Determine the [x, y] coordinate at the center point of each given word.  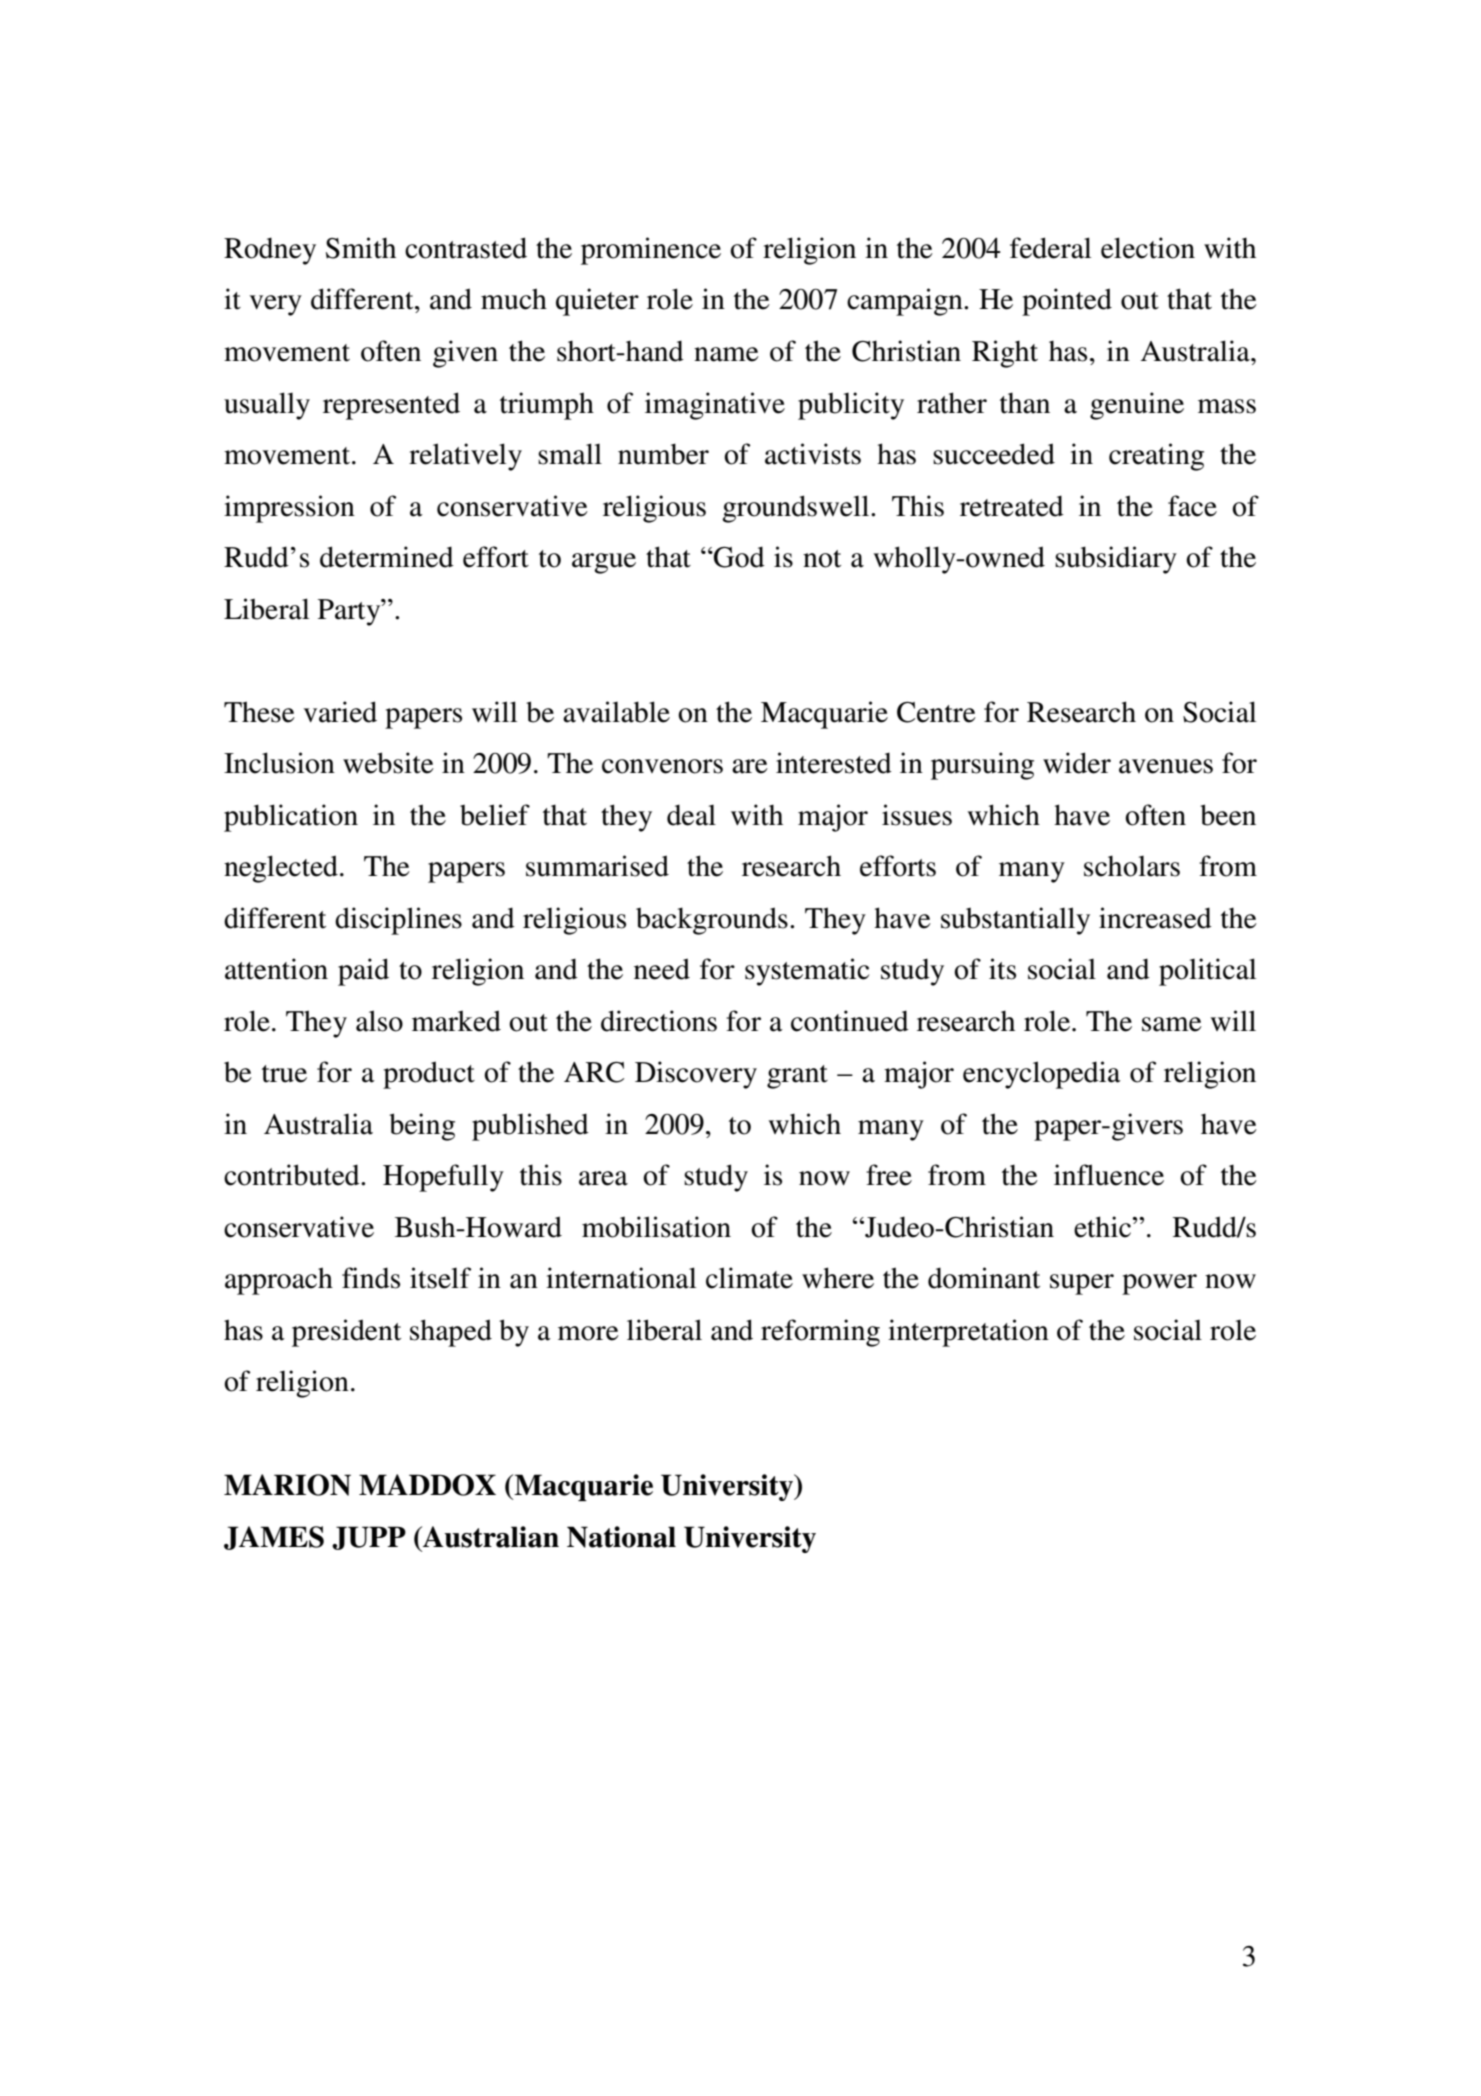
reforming [820, 1333]
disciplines [398, 921]
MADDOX [427, 1485]
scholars [1132, 866]
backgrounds [712, 921]
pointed [1067, 302]
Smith [361, 248]
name [726, 354]
